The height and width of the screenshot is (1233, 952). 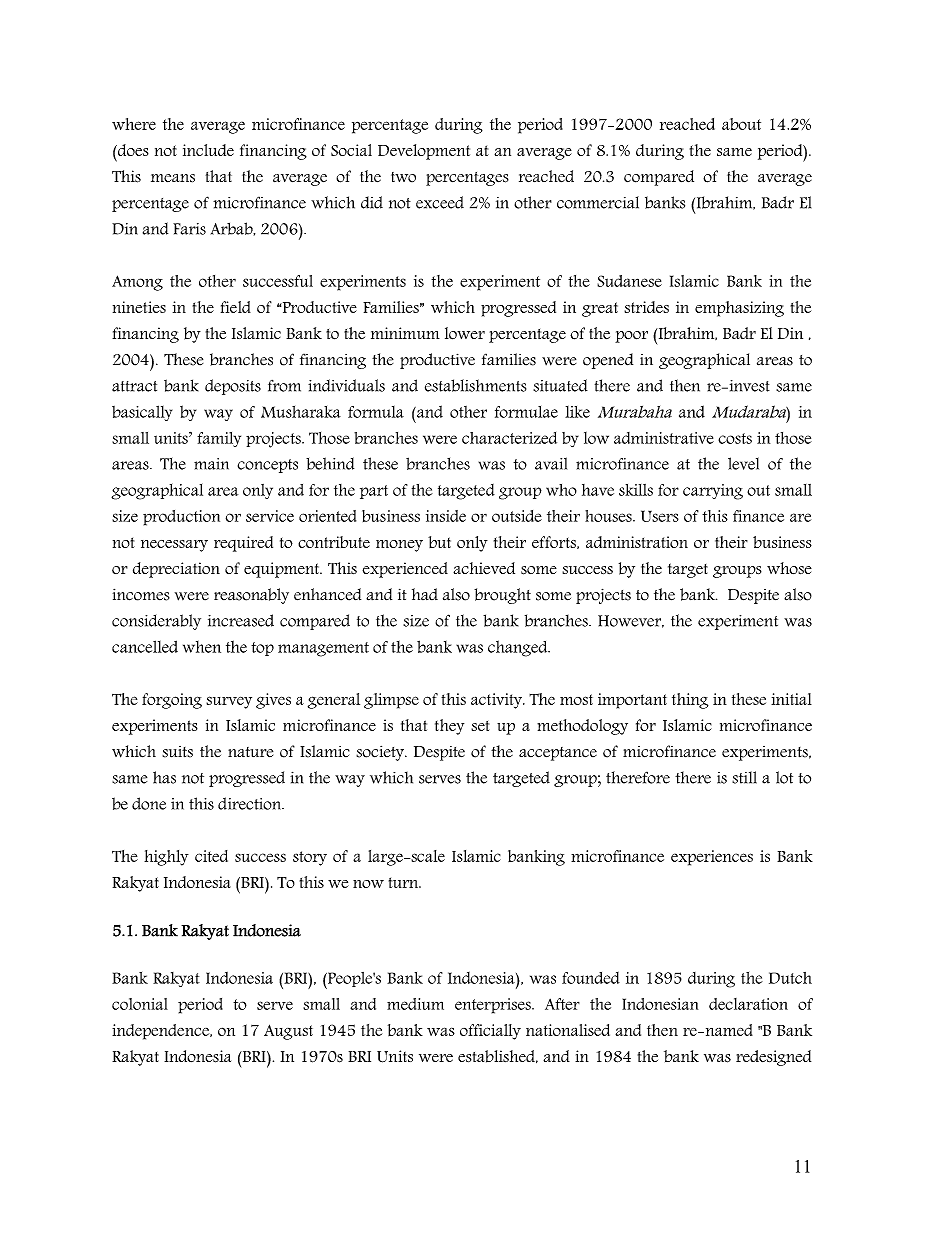 I want to click on Development, so click(x=424, y=152).
